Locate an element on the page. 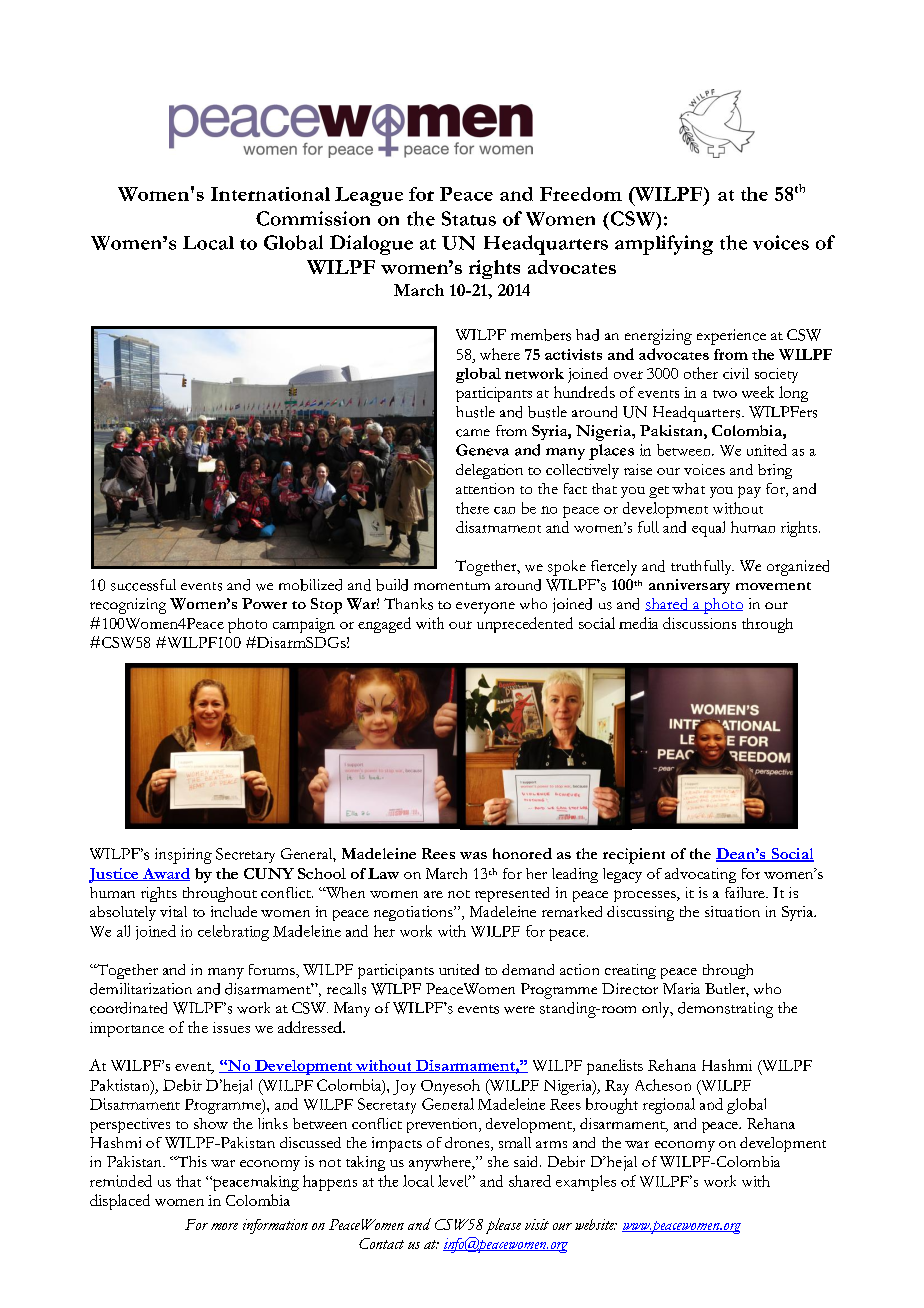 The width and height of the page is (924, 1308). everyone is located at coordinates (485, 608).
